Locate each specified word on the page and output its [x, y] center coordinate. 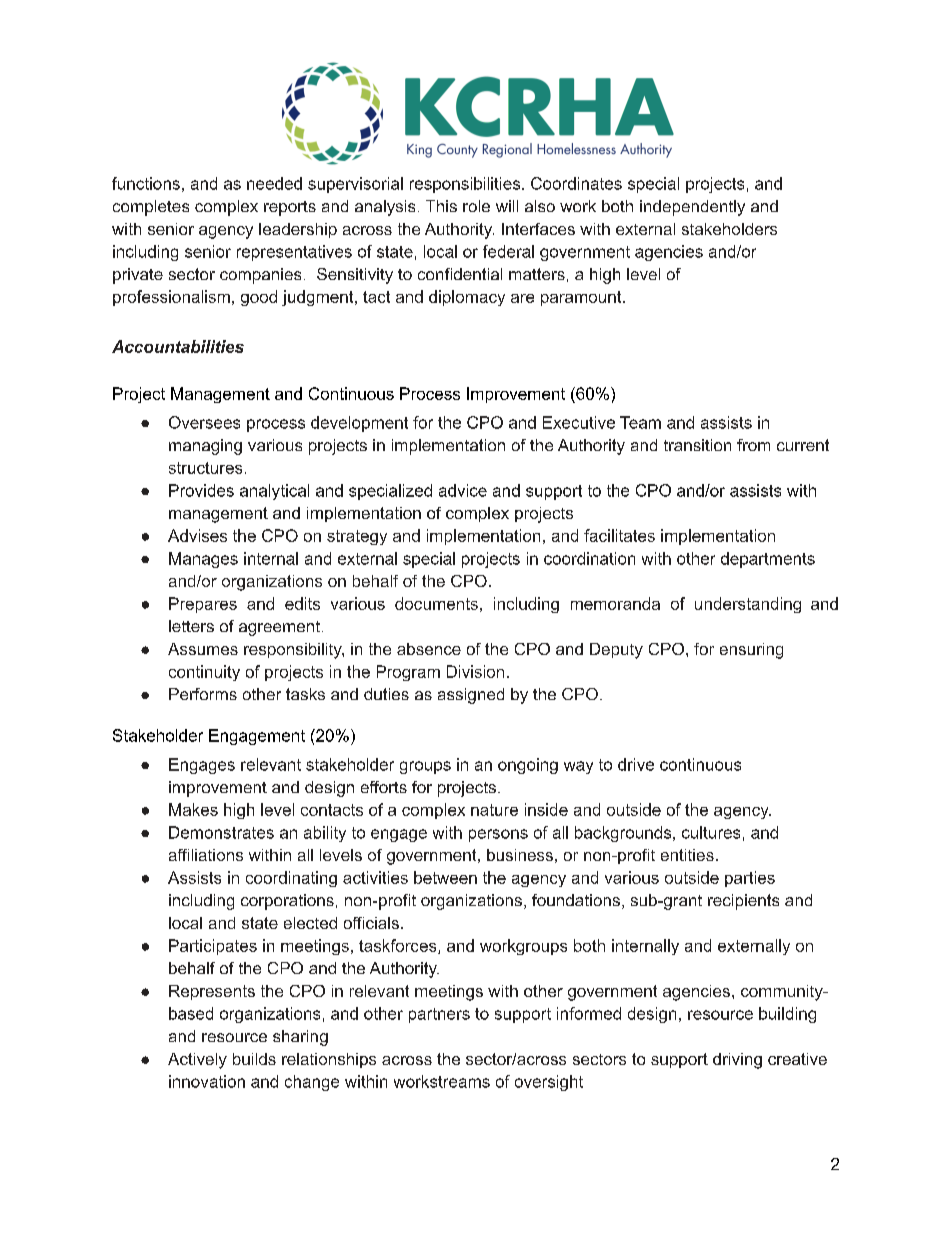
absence [429, 649]
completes [151, 208]
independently [692, 208]
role [476, 206]
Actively [197, 1061]
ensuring [751, 651]
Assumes [203, 649]
